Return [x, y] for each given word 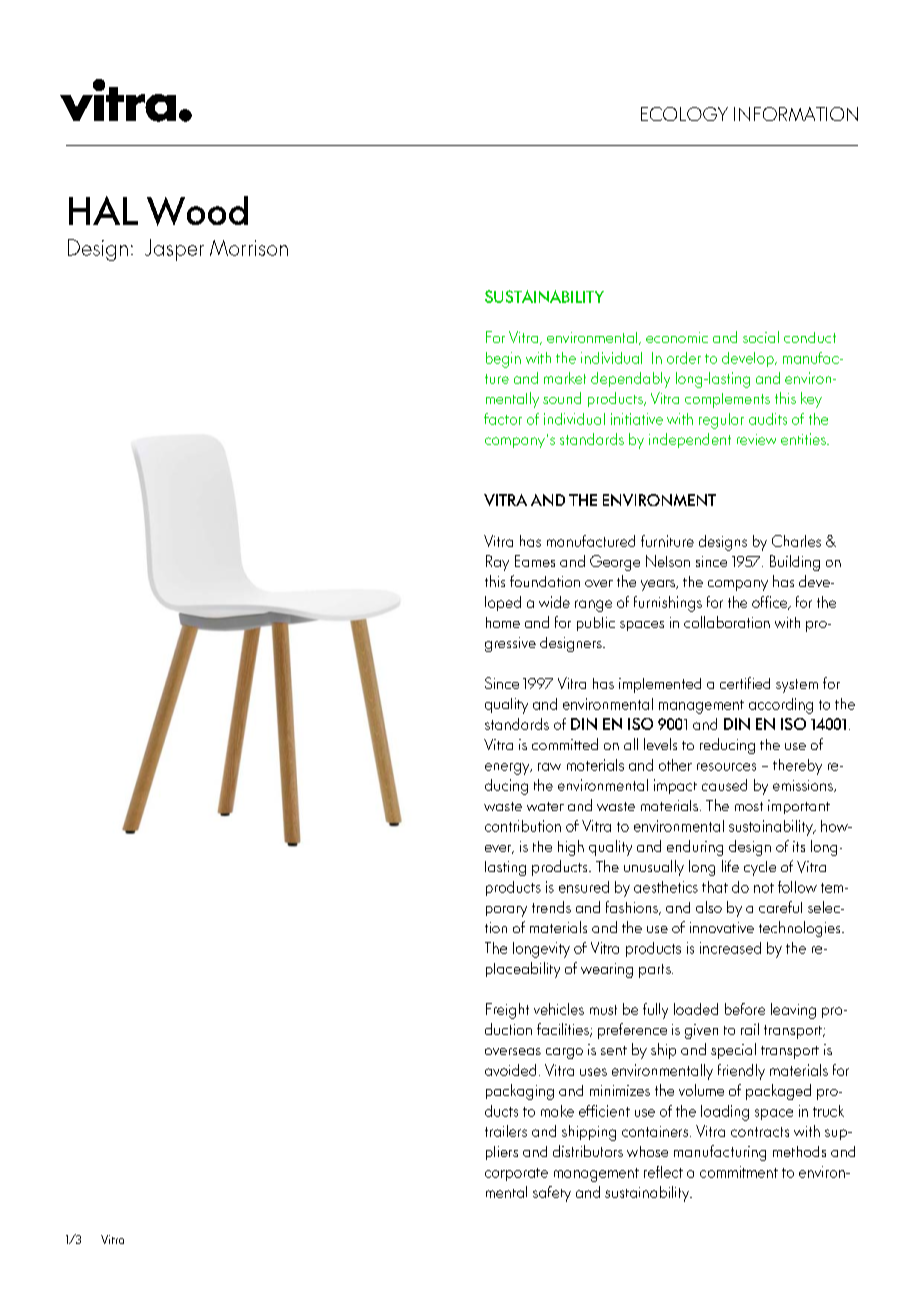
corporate [516, 1174]
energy [508, 769]
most [749, 806]
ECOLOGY [684, 114]
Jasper [174, 250]
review [756, 439]
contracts [760, 1132]
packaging [520, 1092]
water [545, 806]
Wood [197, 211]
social [761, 337]
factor [503, 419]
